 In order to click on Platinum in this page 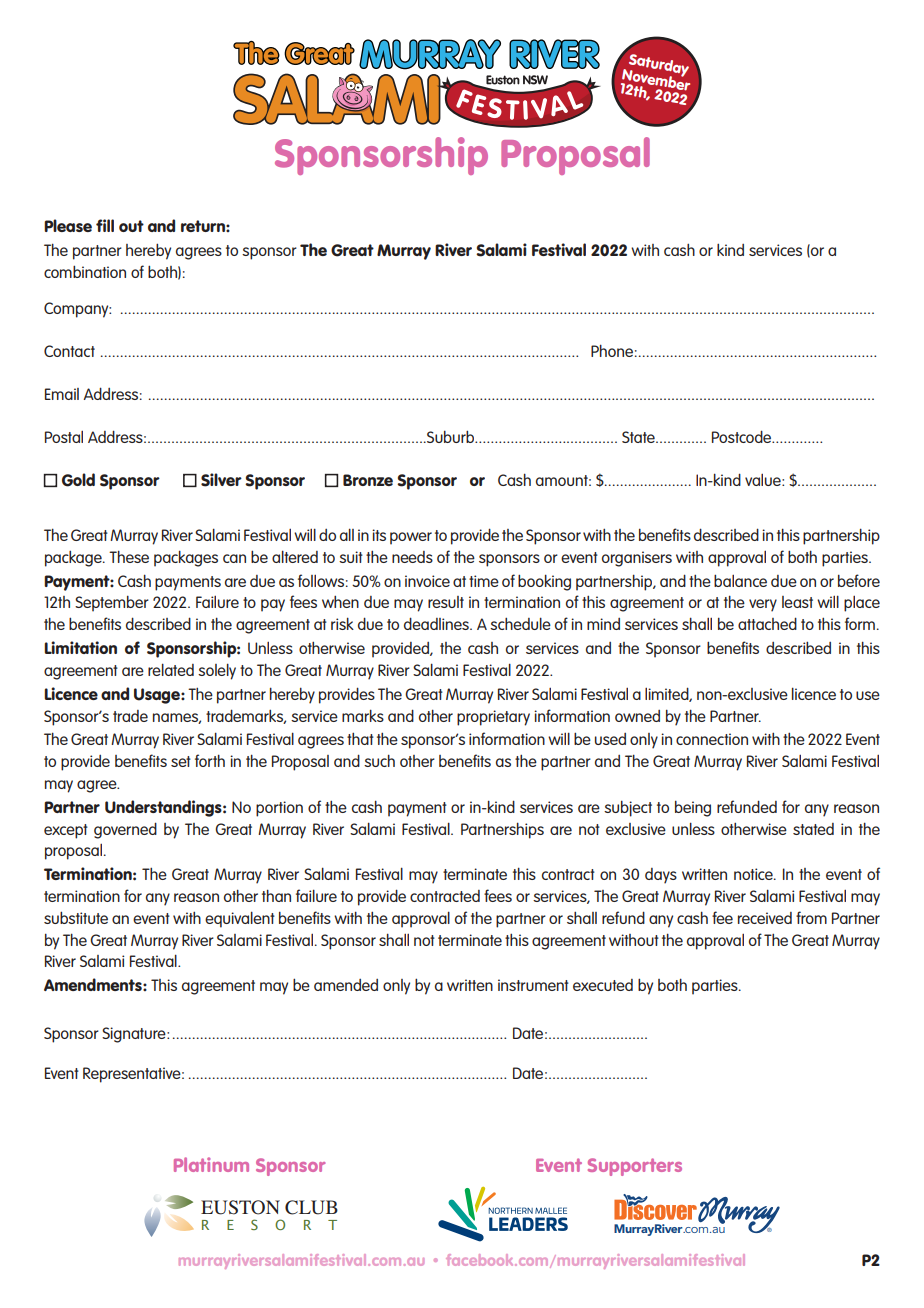, I will do `click(211, 1164)`.
